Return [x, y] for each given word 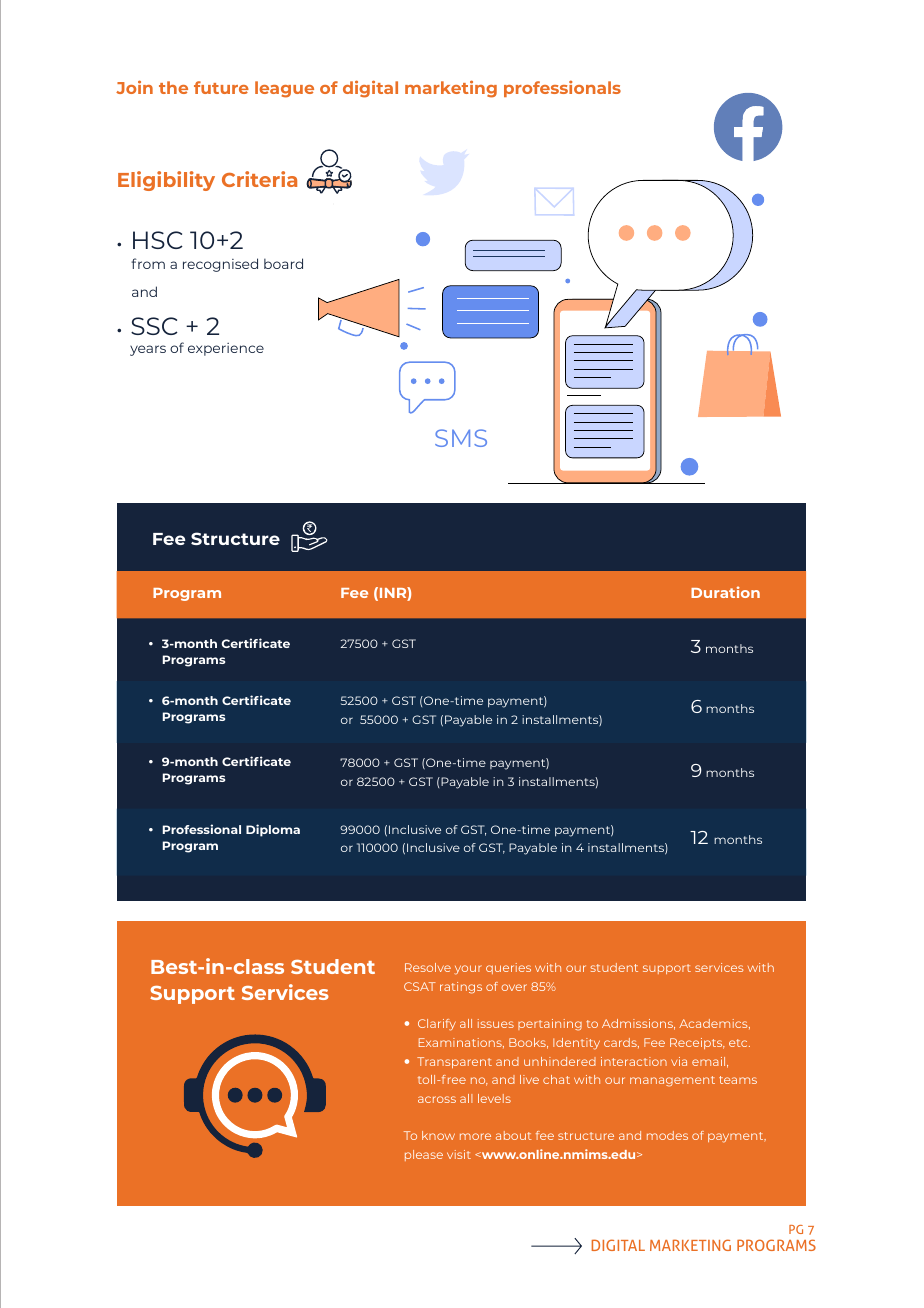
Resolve [428, 967]
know [438, 1135]
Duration [725, 592]
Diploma [273, 830]
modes [667, 1135]
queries [508, 968]
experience [226, 349]
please [424, 1155]
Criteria [259, 179]
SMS [461, 438]
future [221, 87]
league [284, 89]
